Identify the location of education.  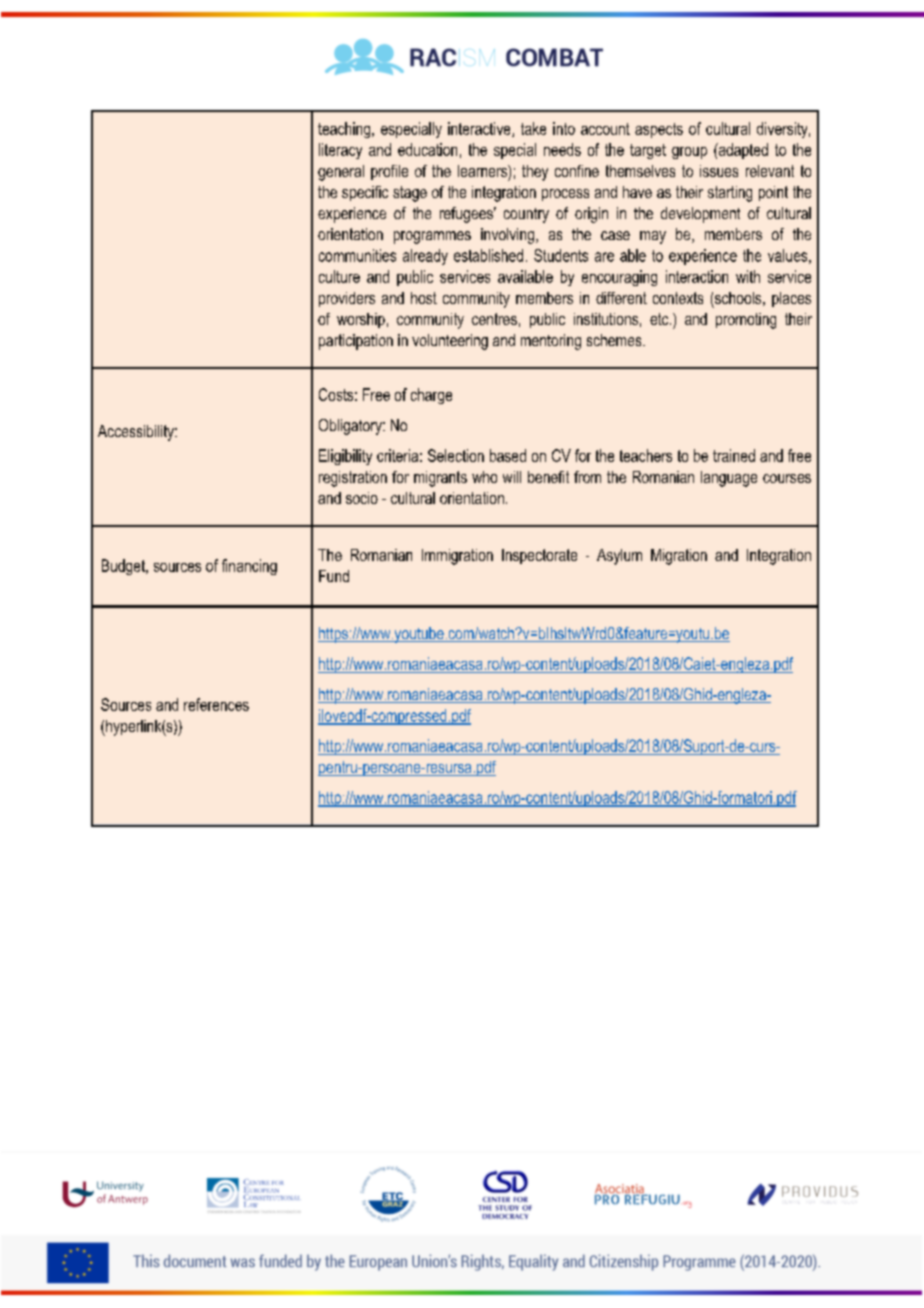
(427, 149).
